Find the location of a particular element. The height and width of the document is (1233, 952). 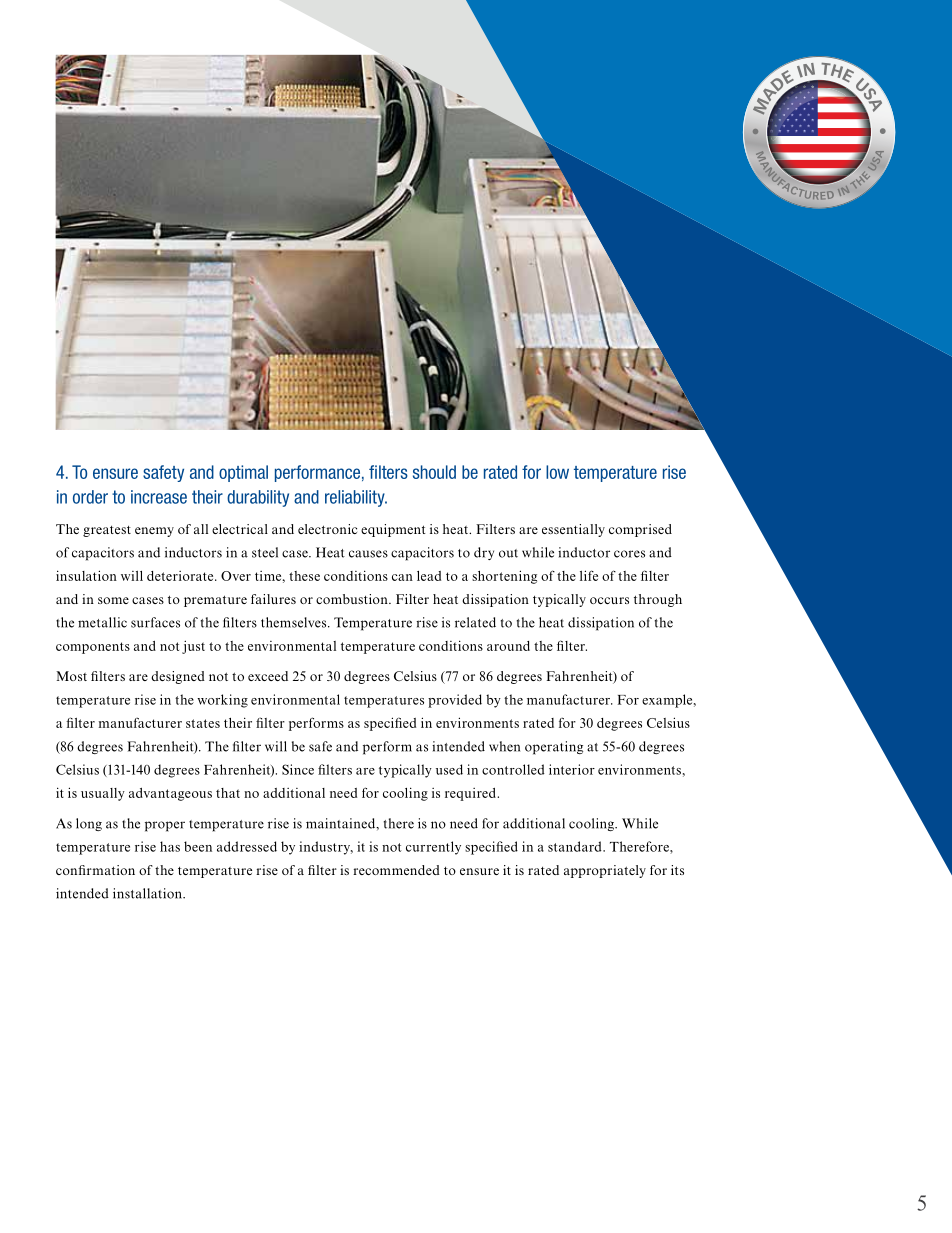

reliability is located at coordinates (356, 498).
